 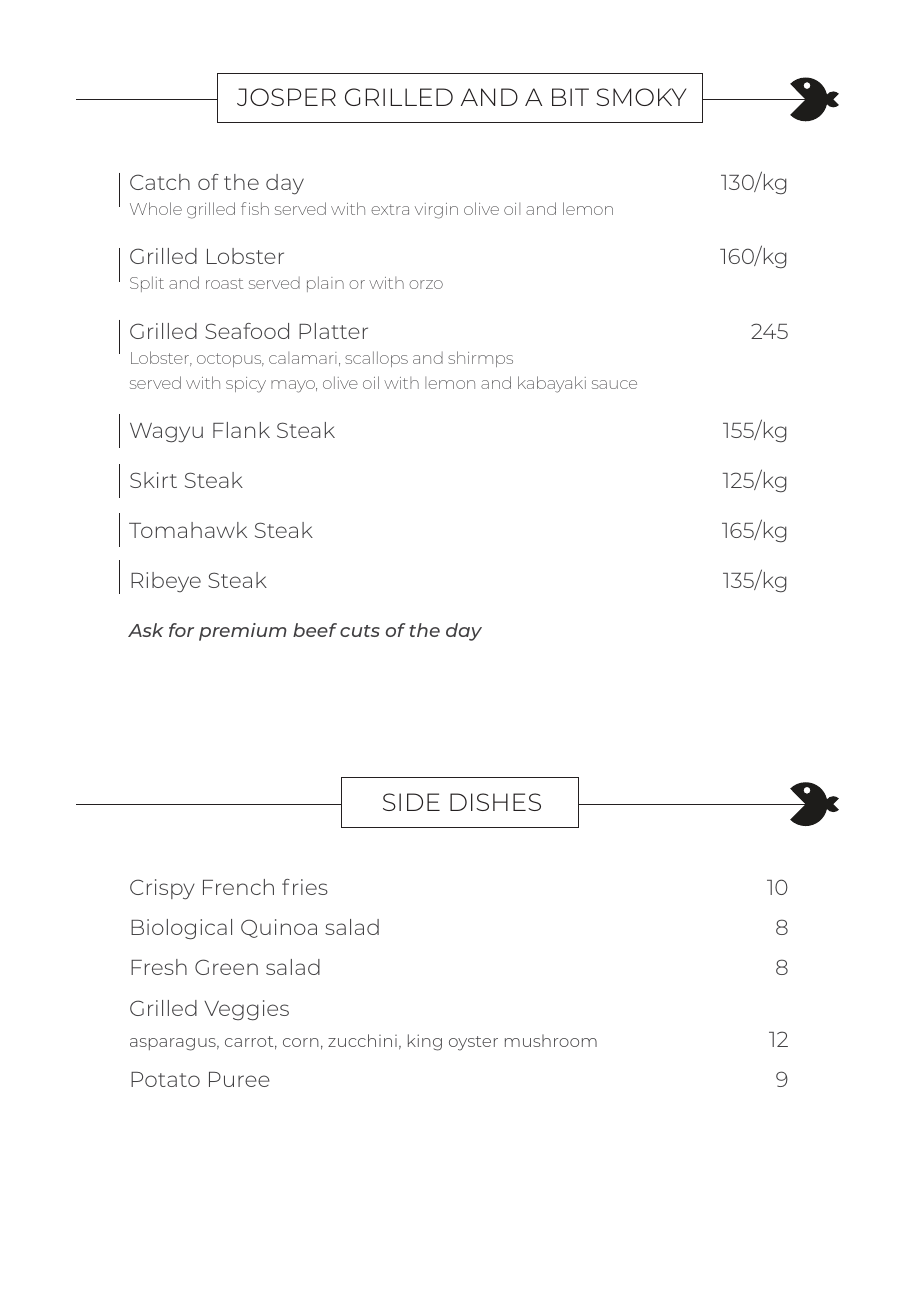 I want to click on DISHES, so click(x=495, y=802).
